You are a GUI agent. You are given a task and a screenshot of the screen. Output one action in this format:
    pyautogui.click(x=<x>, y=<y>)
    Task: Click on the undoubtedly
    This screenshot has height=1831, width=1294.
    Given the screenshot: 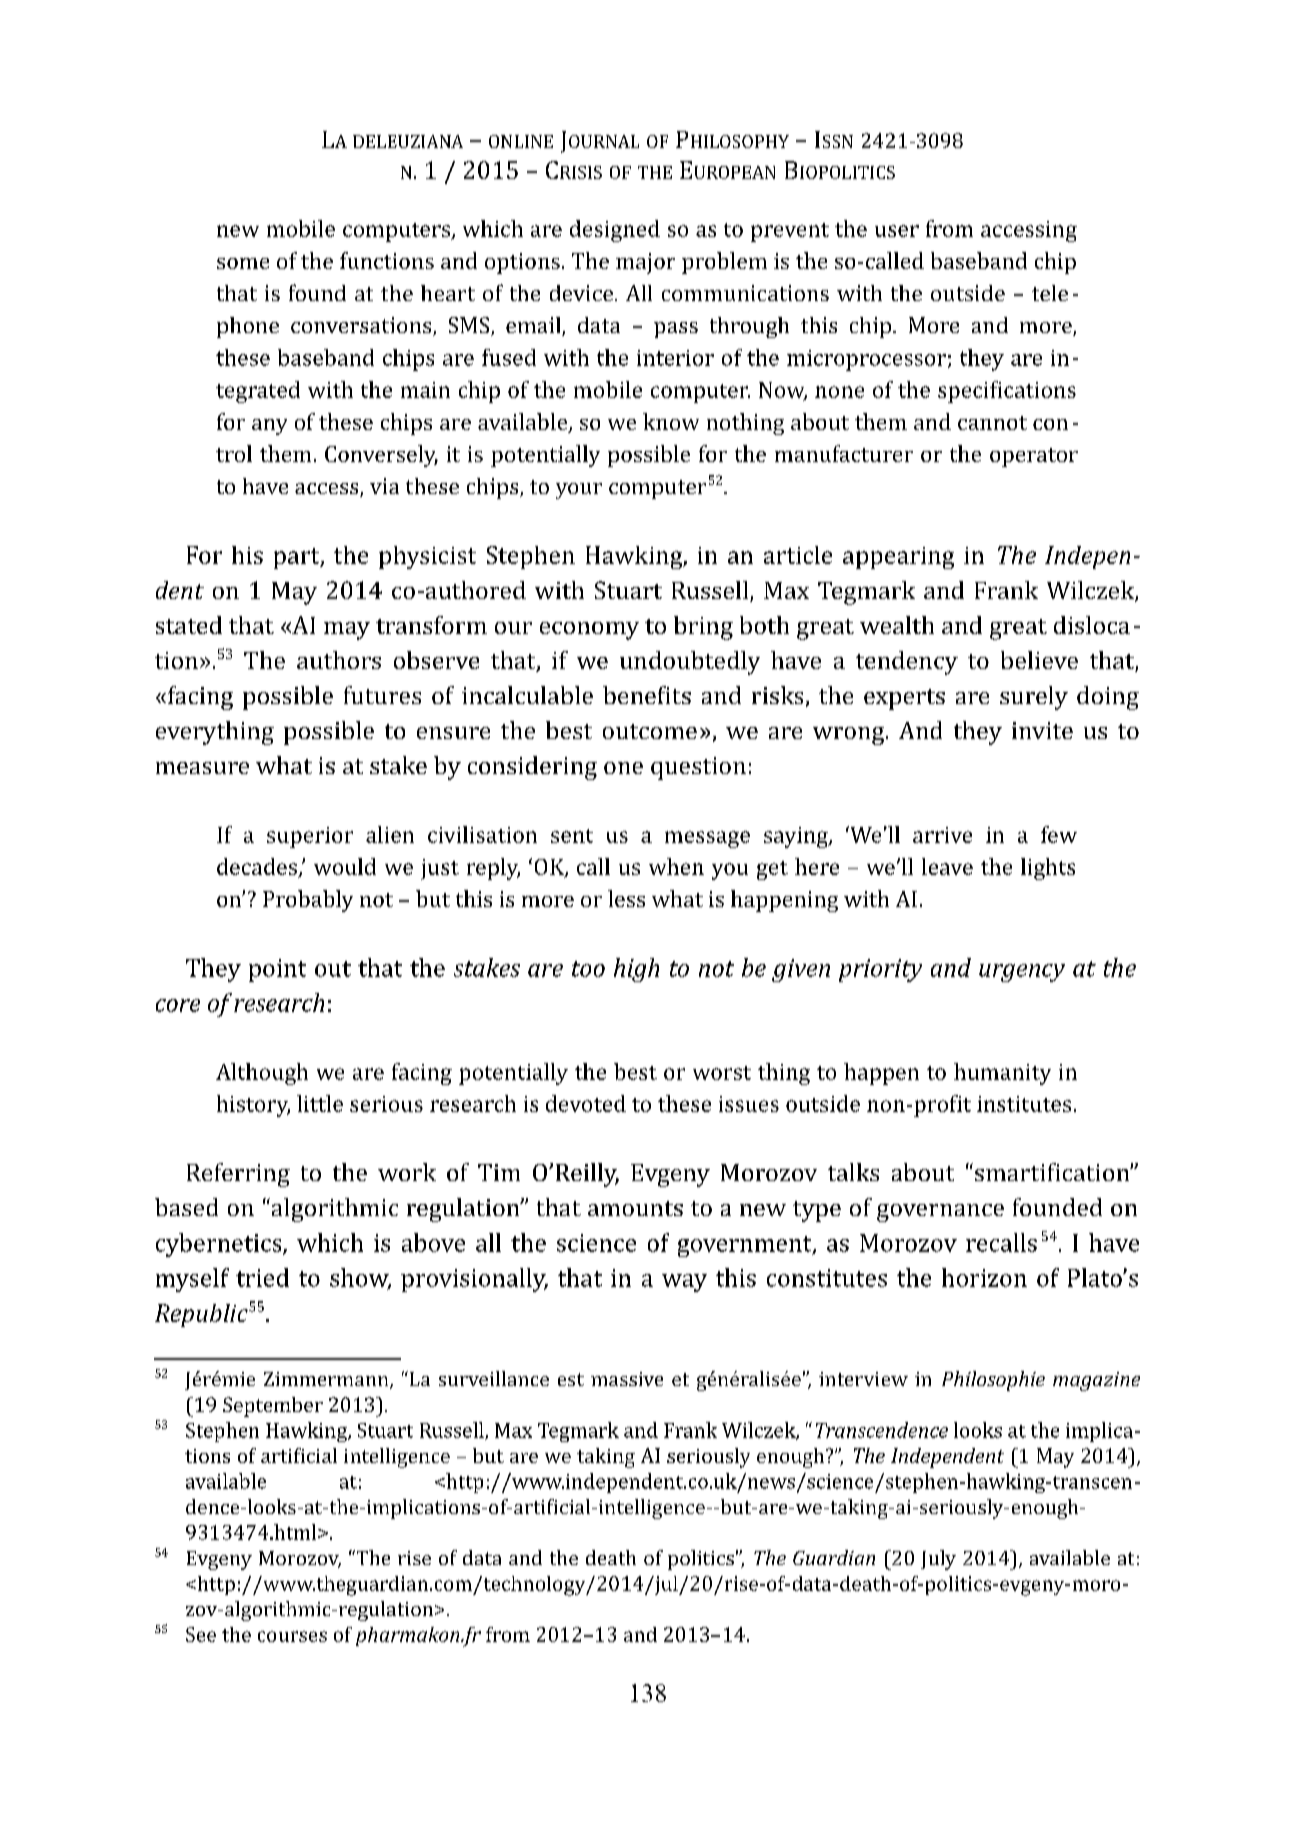 What is the action you would take?
    pyautogui.click(x=690, y=663)
